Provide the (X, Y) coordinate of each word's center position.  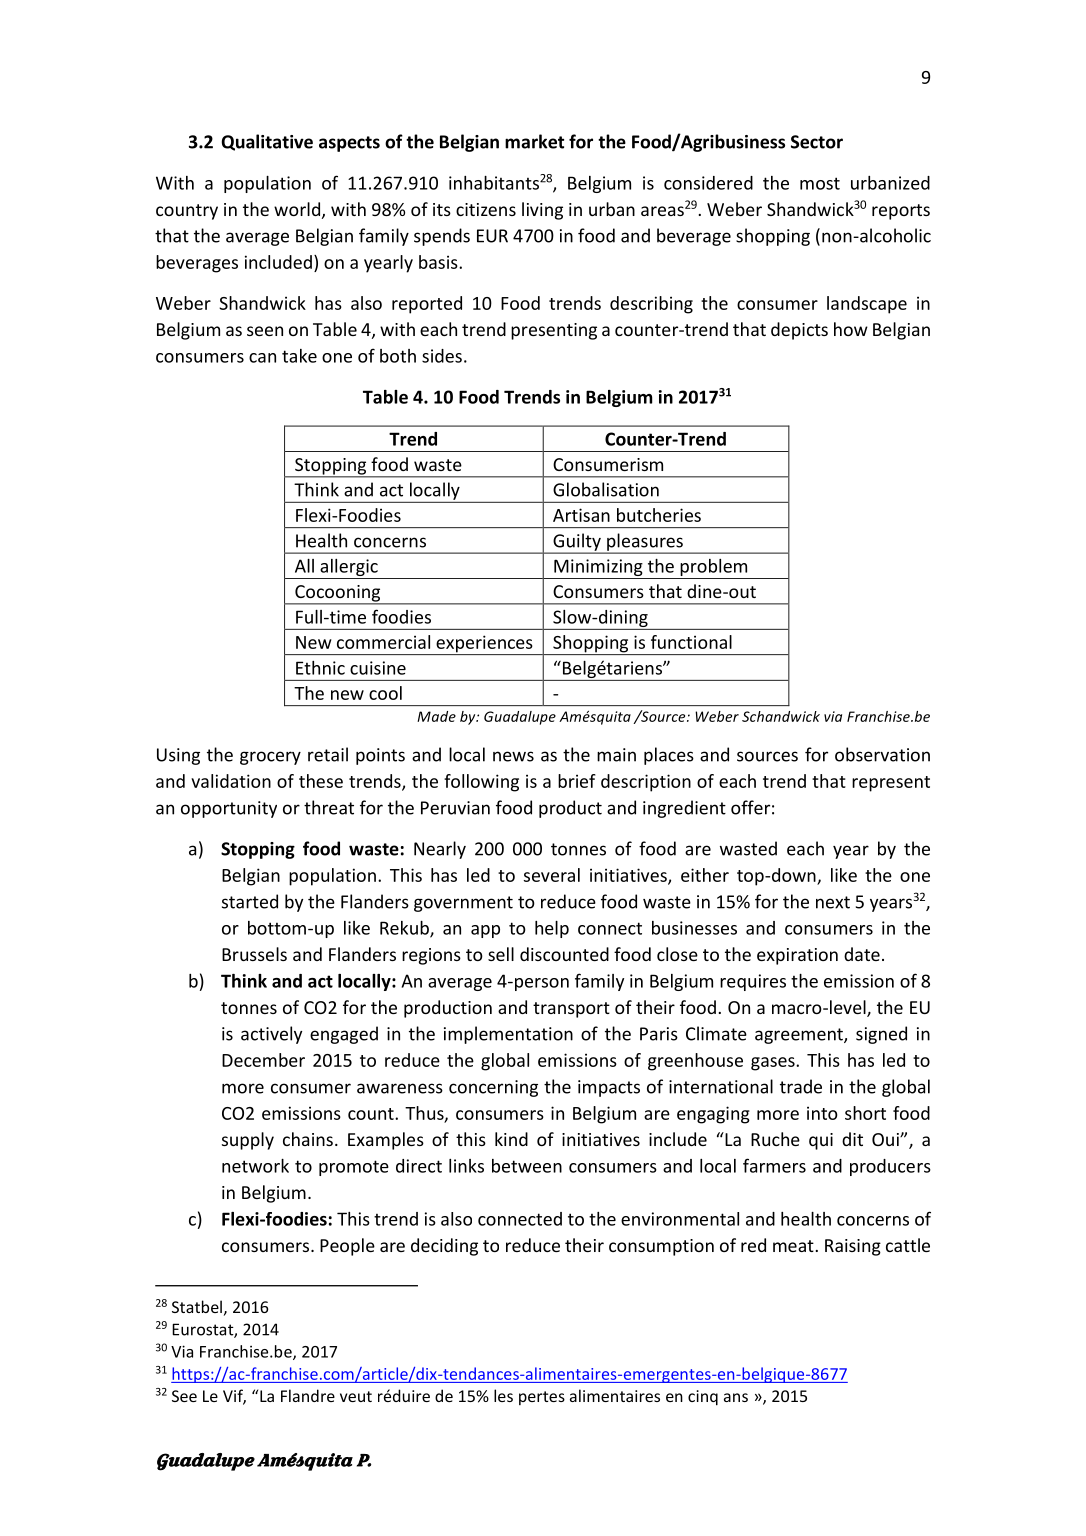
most (820, 183)
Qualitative (267, 142)
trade (801, 1086)
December (263, 1060)
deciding (444, 1247)
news (513, 756)
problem (714, 569)
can (262, 358)
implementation (508, 1035)
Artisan (581, 515)
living (542, 211)
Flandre (308, 1395)
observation (882, 754)
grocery (270, 758)
